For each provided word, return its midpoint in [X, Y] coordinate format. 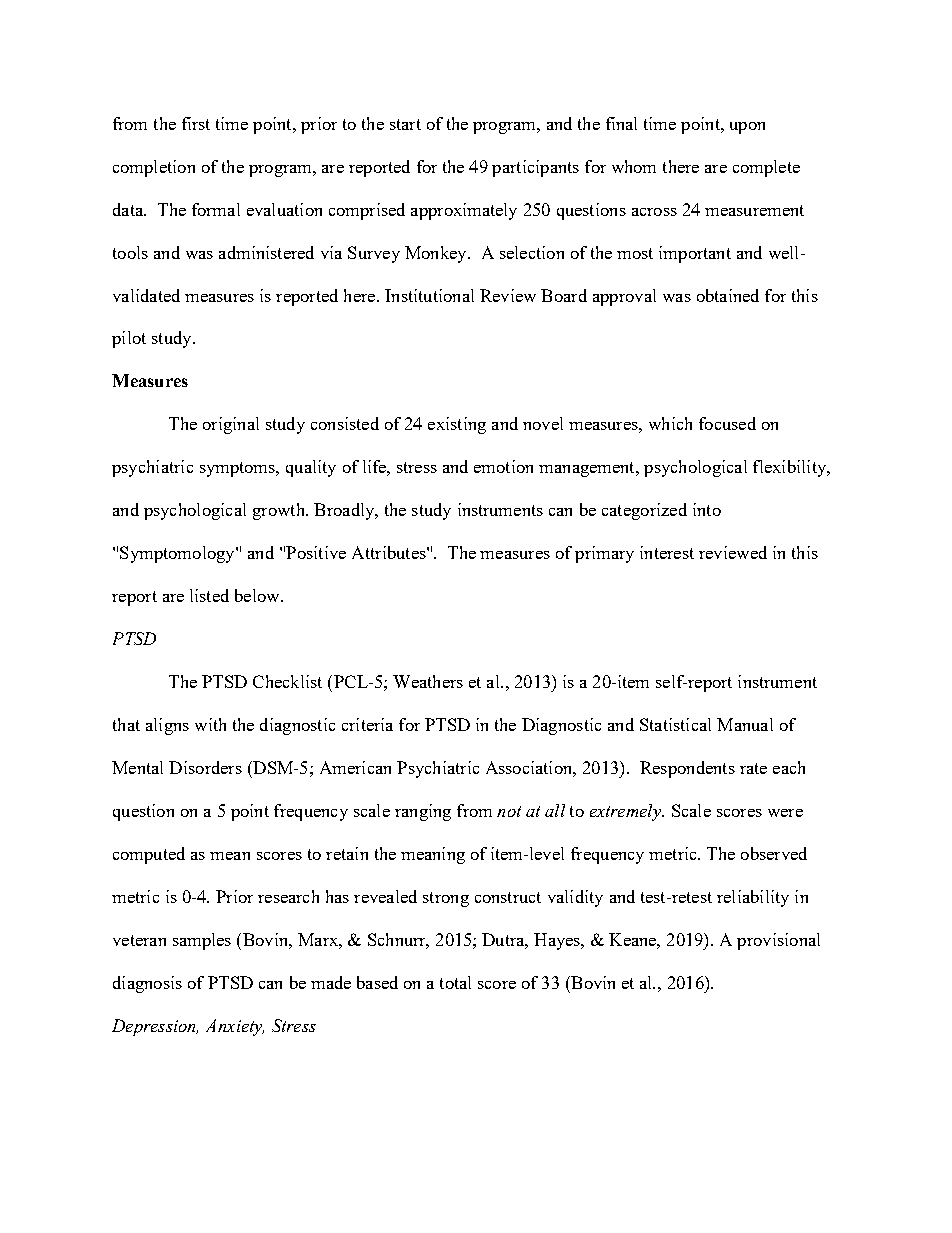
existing [457, 425]
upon [747, 128]
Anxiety [235, 1027]
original [231, 425]
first [196, 123]
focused [727, 423]
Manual [745, 724]
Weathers [428, 681]
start [405, 124]
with [210, 724]
